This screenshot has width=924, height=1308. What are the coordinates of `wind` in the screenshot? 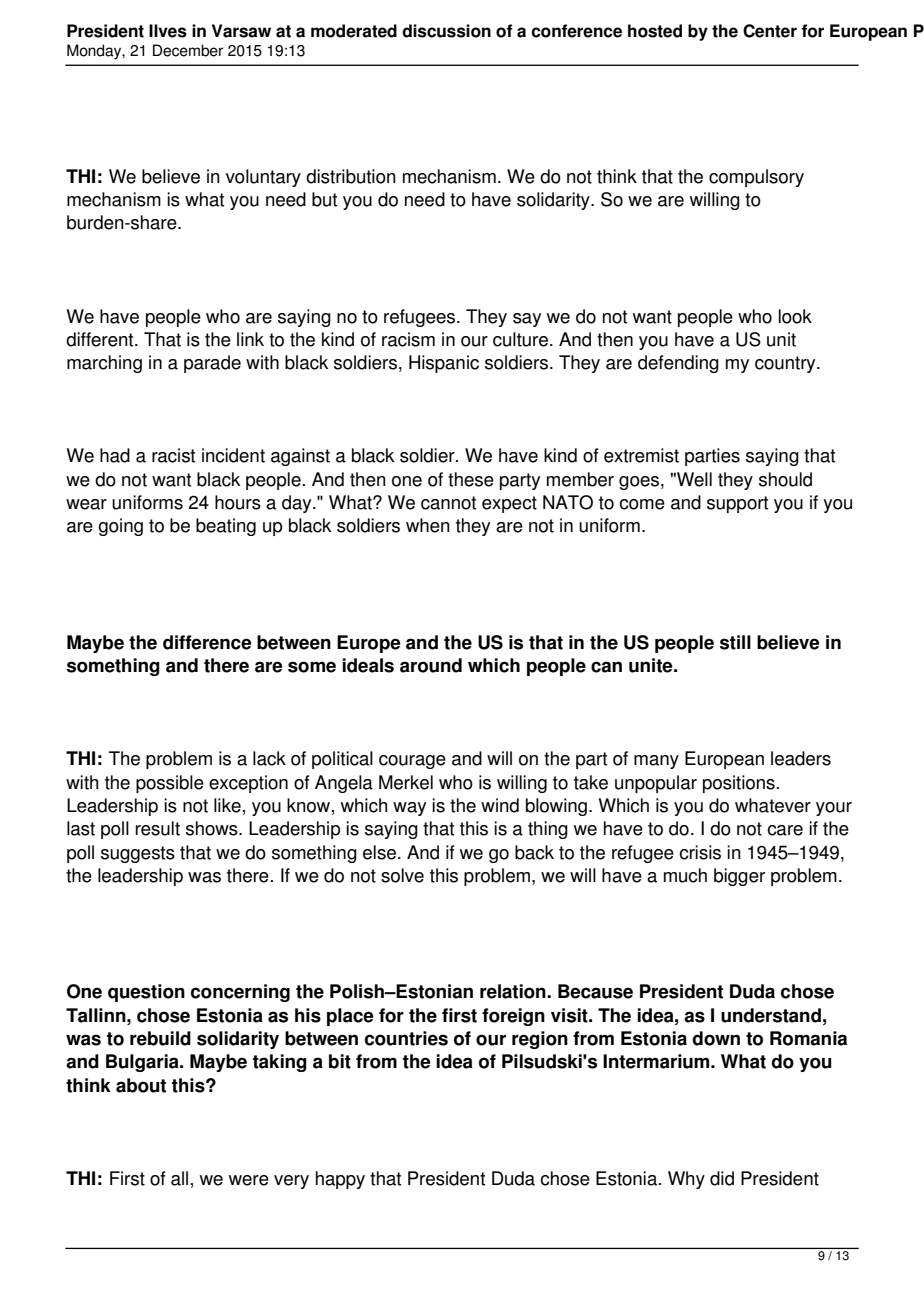 It's located at (500, 805).
